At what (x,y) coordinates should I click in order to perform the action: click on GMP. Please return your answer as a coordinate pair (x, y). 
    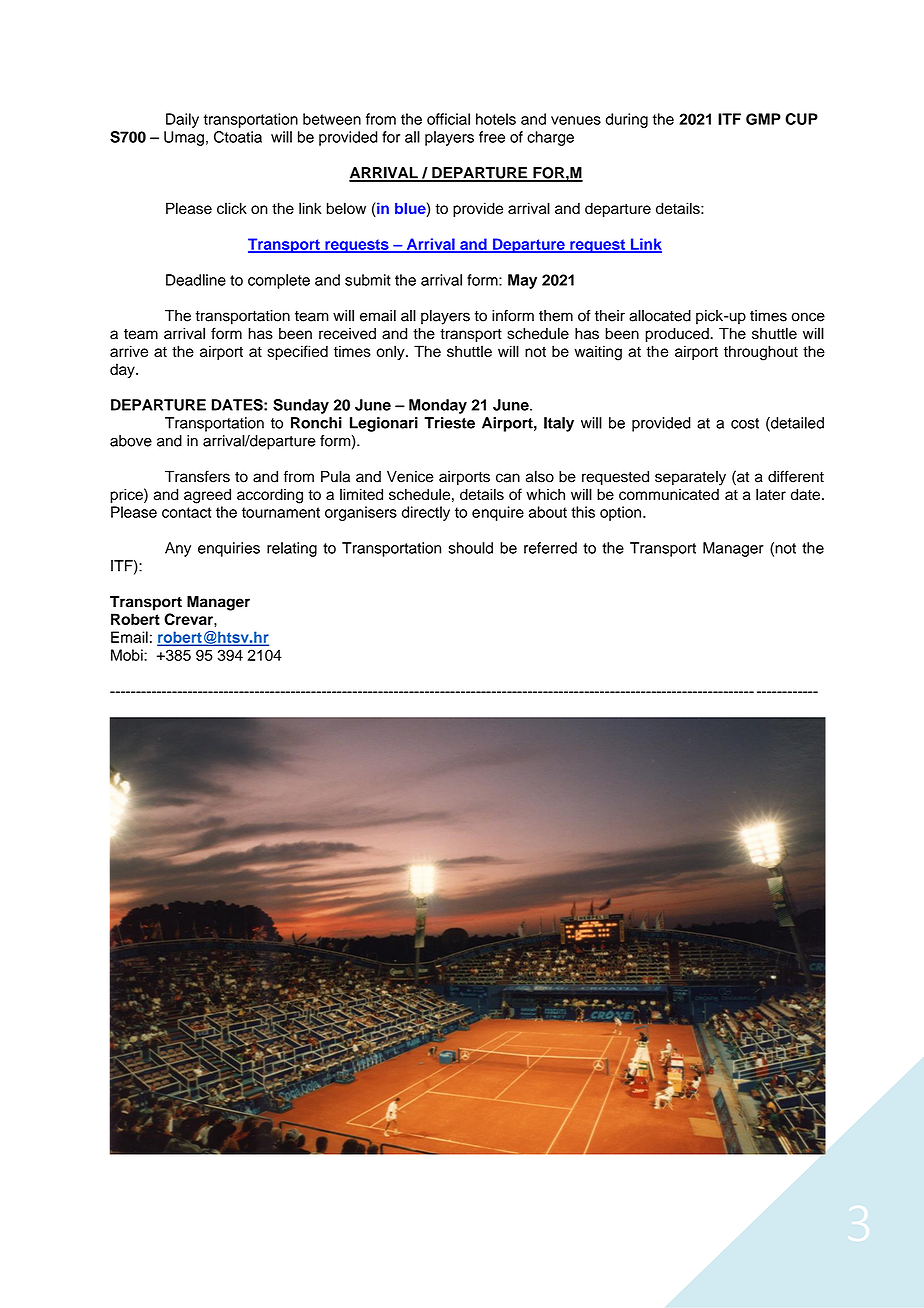
    Looking at the image, I should click on (763, 119).
